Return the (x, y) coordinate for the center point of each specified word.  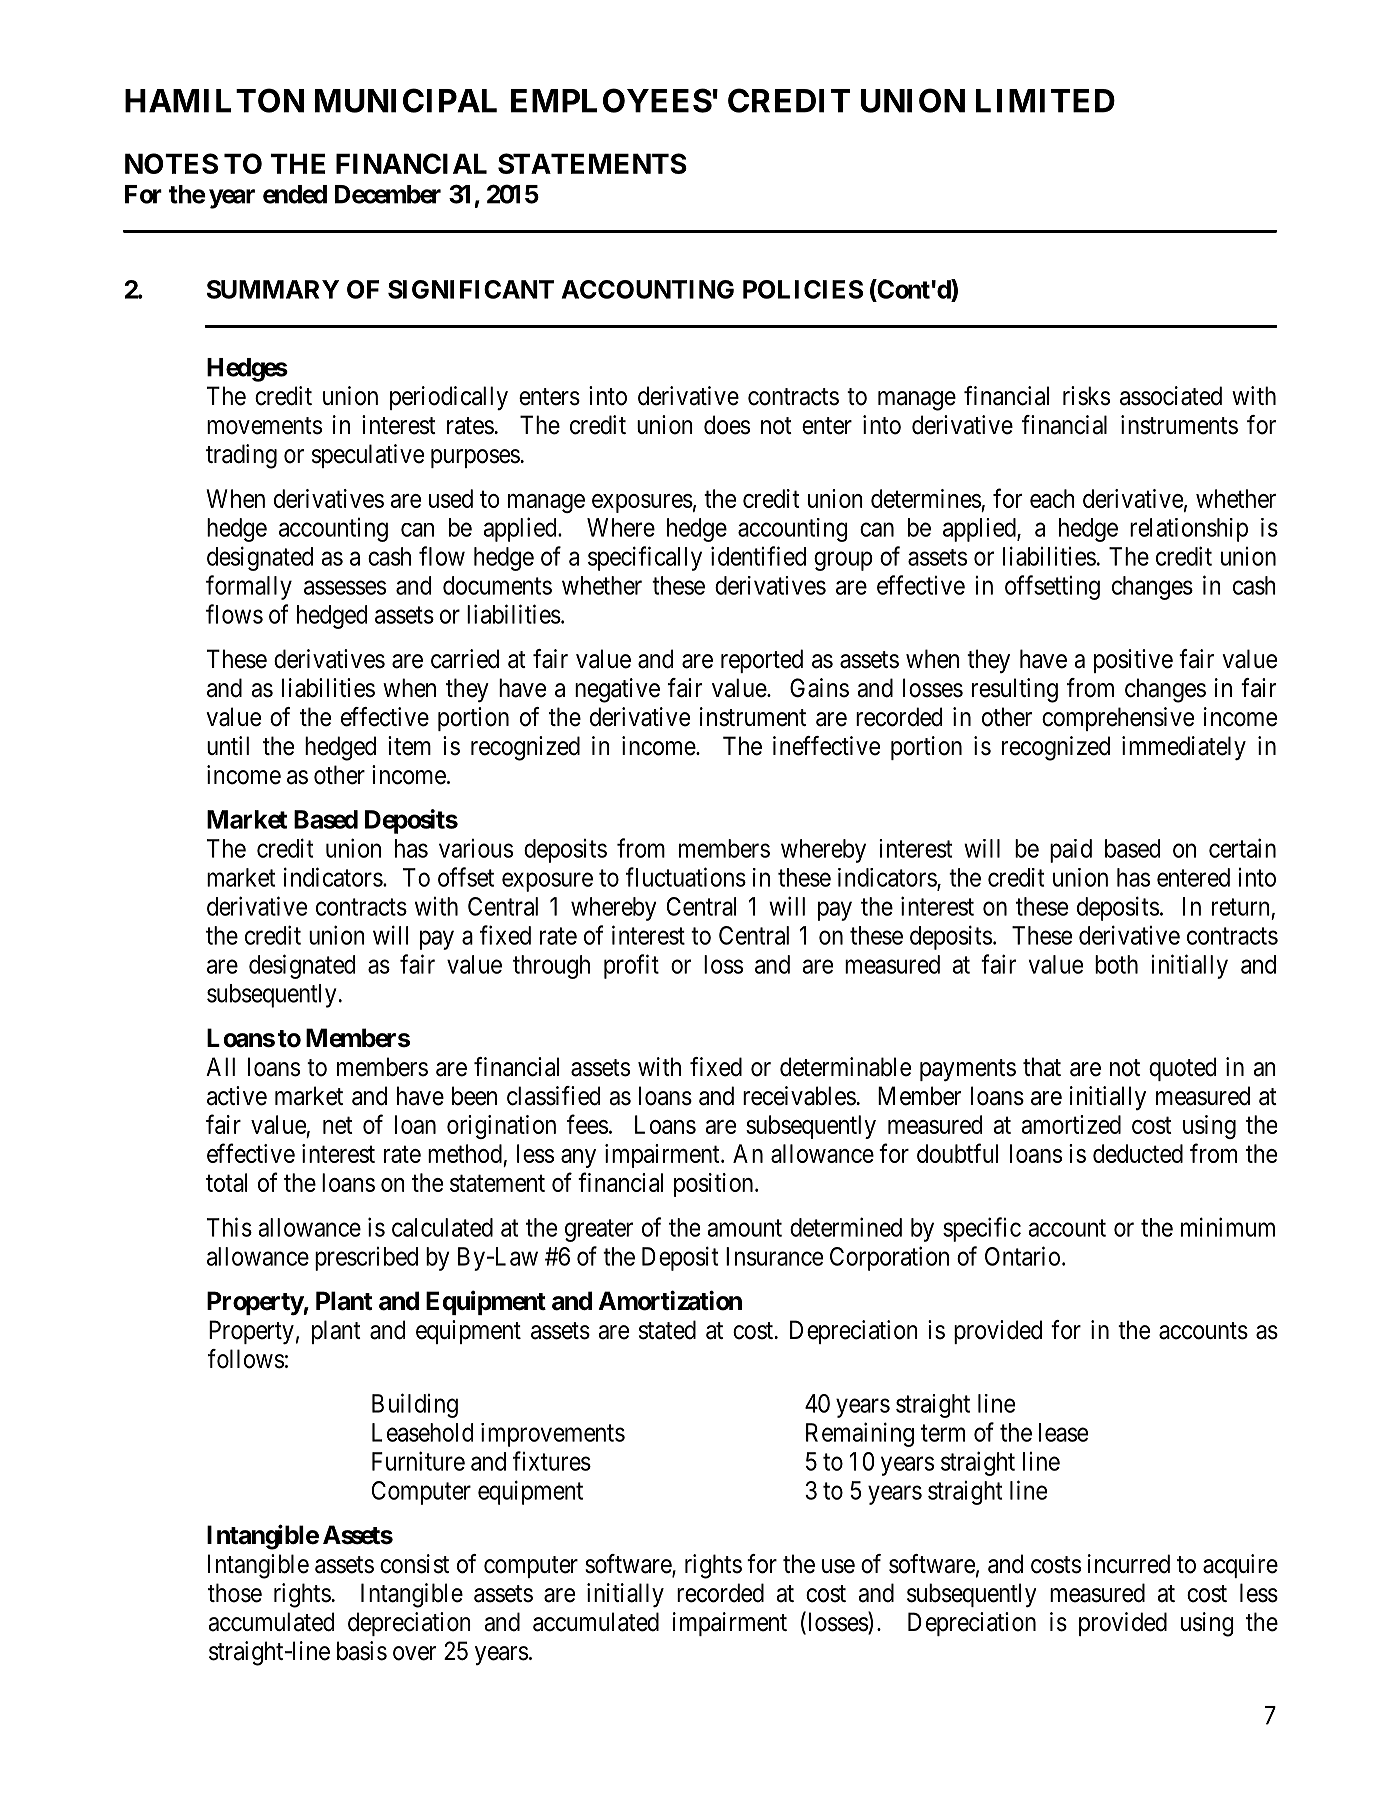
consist (414, 1564)
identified (758, 556)
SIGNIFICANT (471, 289)
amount (744, 1228)
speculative (368, 456)
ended (295, 194)
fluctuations (686, 877)
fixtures (552, 1461)
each (1052, 498)
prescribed (366, 1259)
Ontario (1022, 1256)
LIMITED (1045, 101)
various (476, 848)
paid (1071, 851)
